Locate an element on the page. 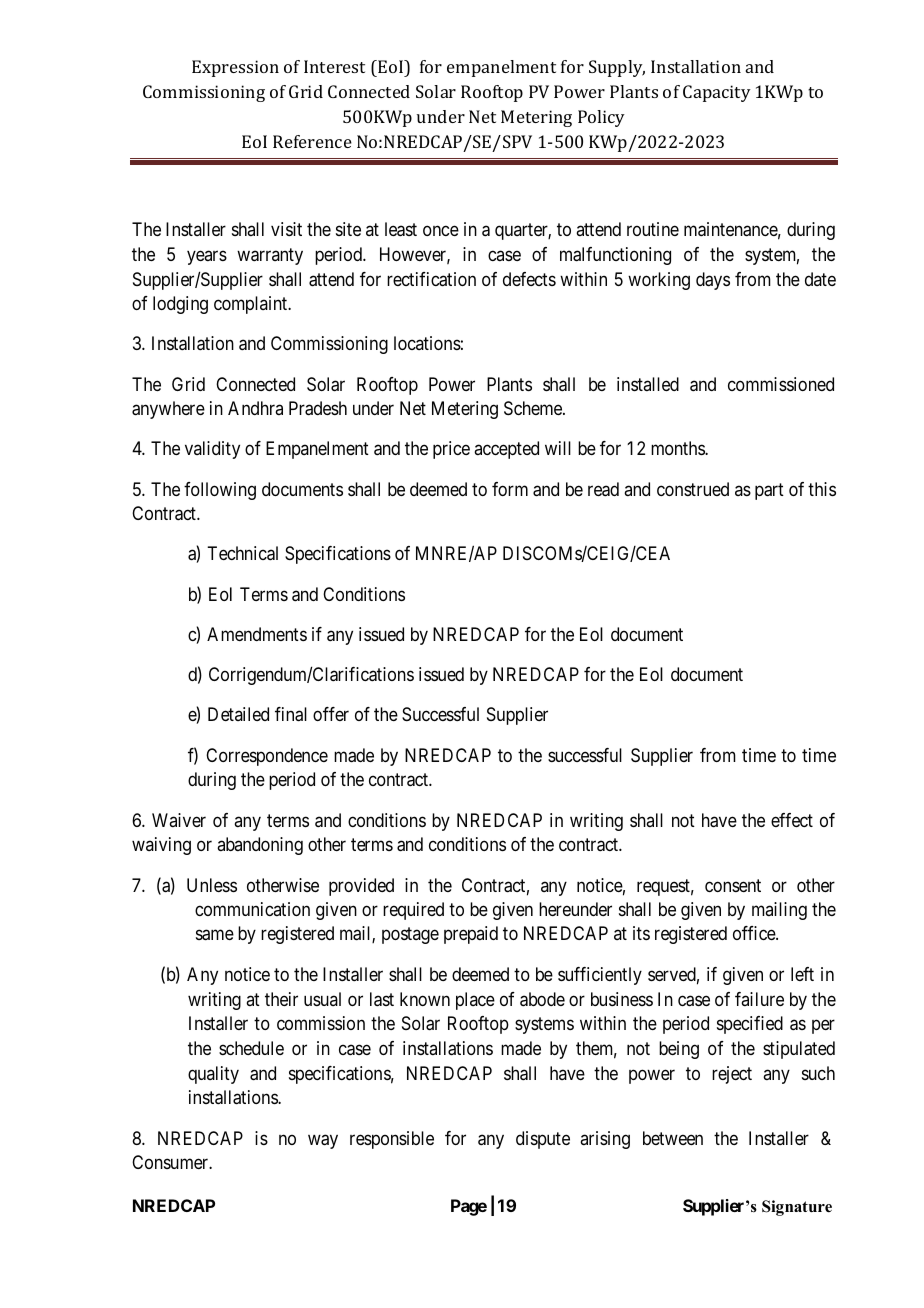  way is located at coordinates (323, 1141).
